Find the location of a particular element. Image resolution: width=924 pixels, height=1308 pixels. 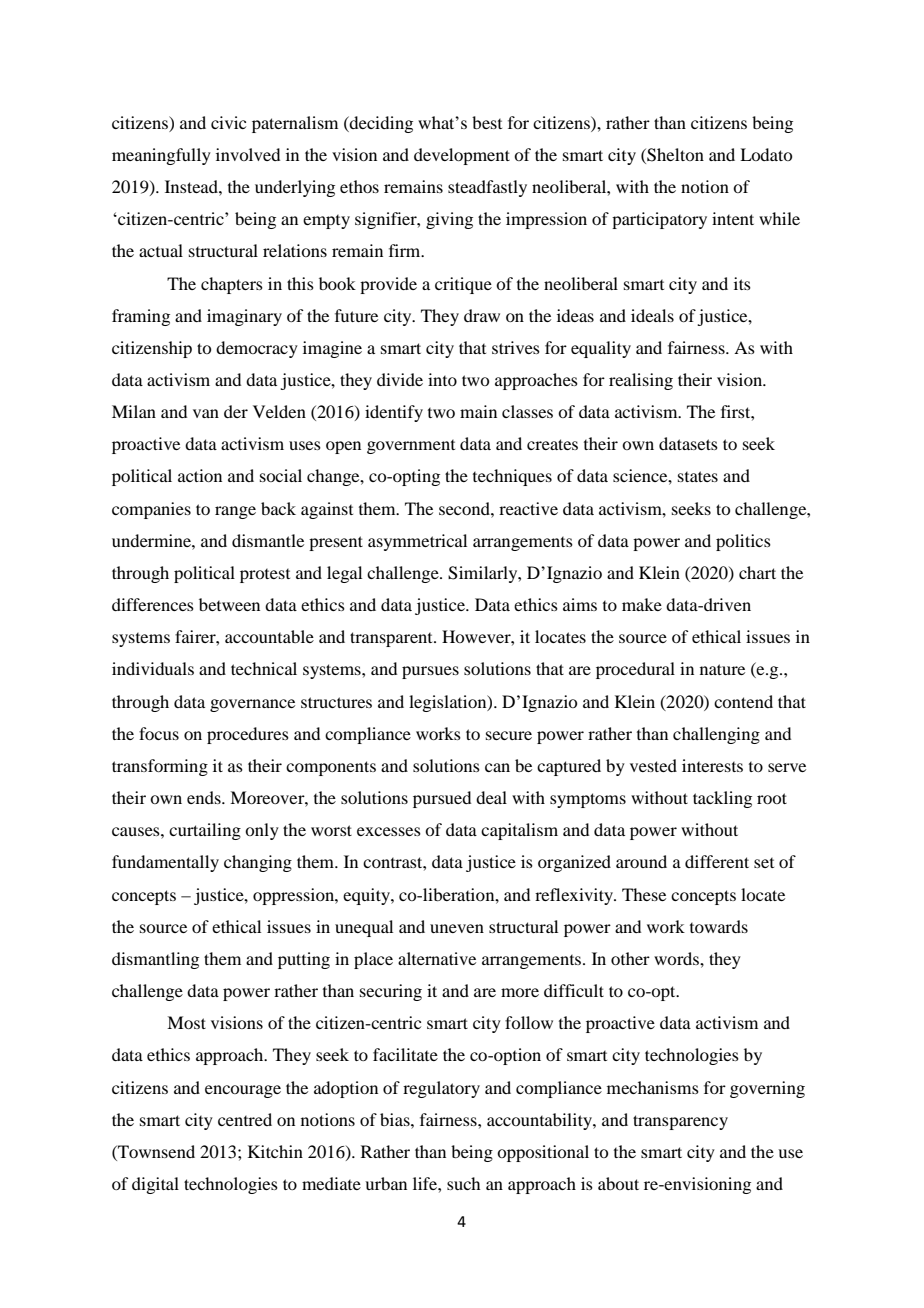

centred is located at coordinates (245, 1119).
